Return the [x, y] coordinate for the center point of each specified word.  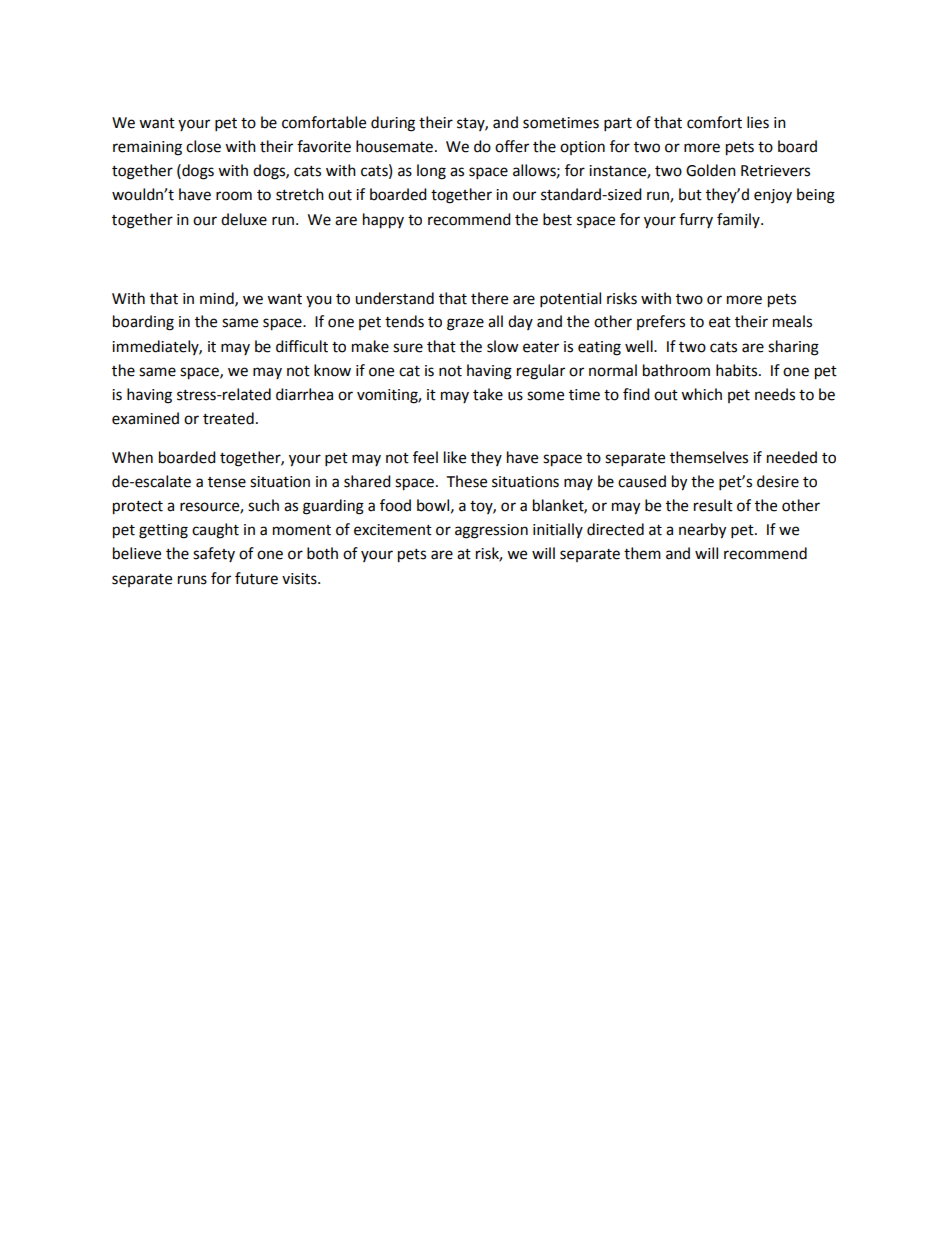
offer [512, 146]
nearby [702, 531]
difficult [302, 346]
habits [738, 370]
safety [214, 554]
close [203, 146]
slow [503, 346]
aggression [491, 531]
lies [758, 122]
